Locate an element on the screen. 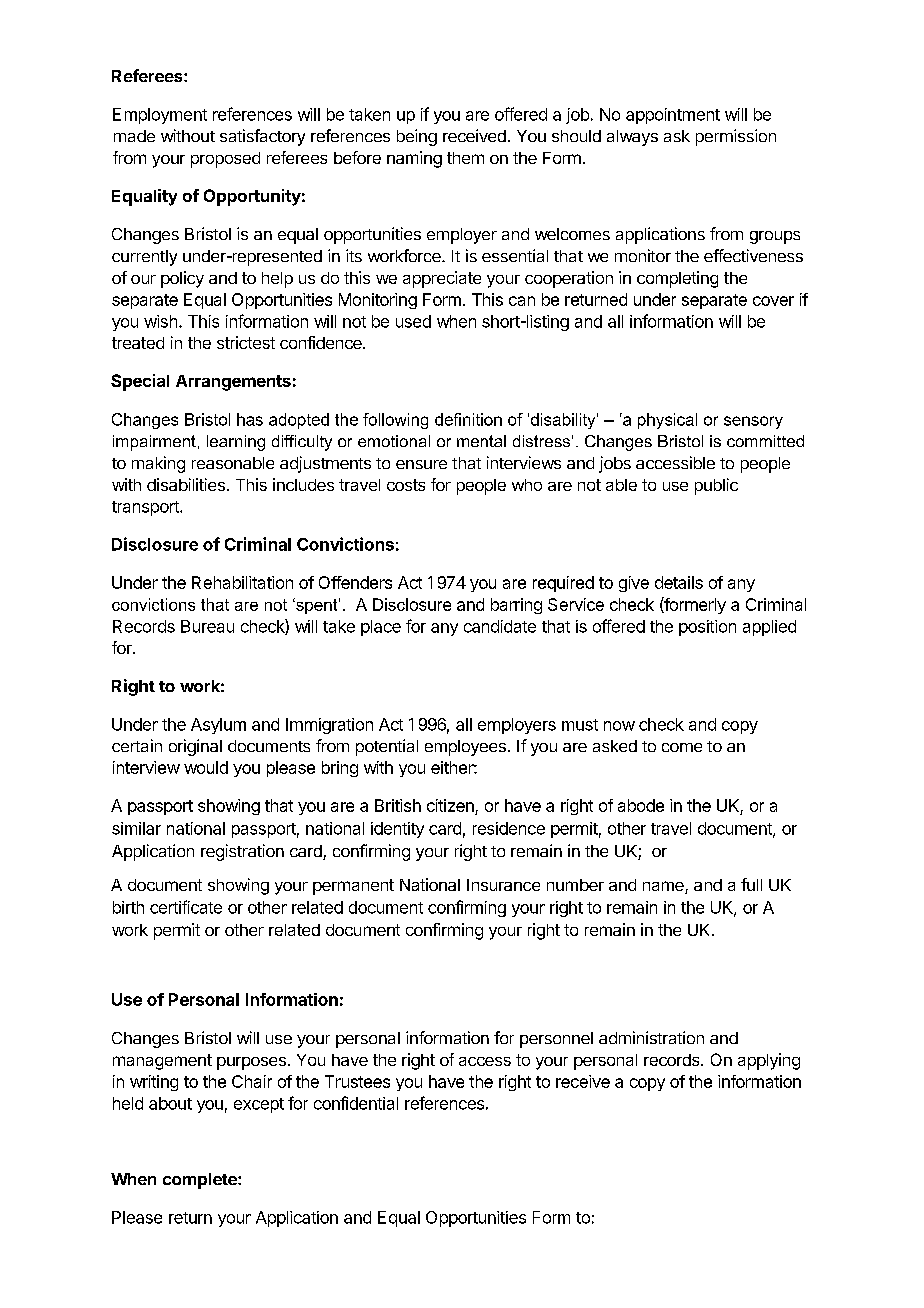 The image size is (924, 1308). proposed is located at coordinates (225, 160).
